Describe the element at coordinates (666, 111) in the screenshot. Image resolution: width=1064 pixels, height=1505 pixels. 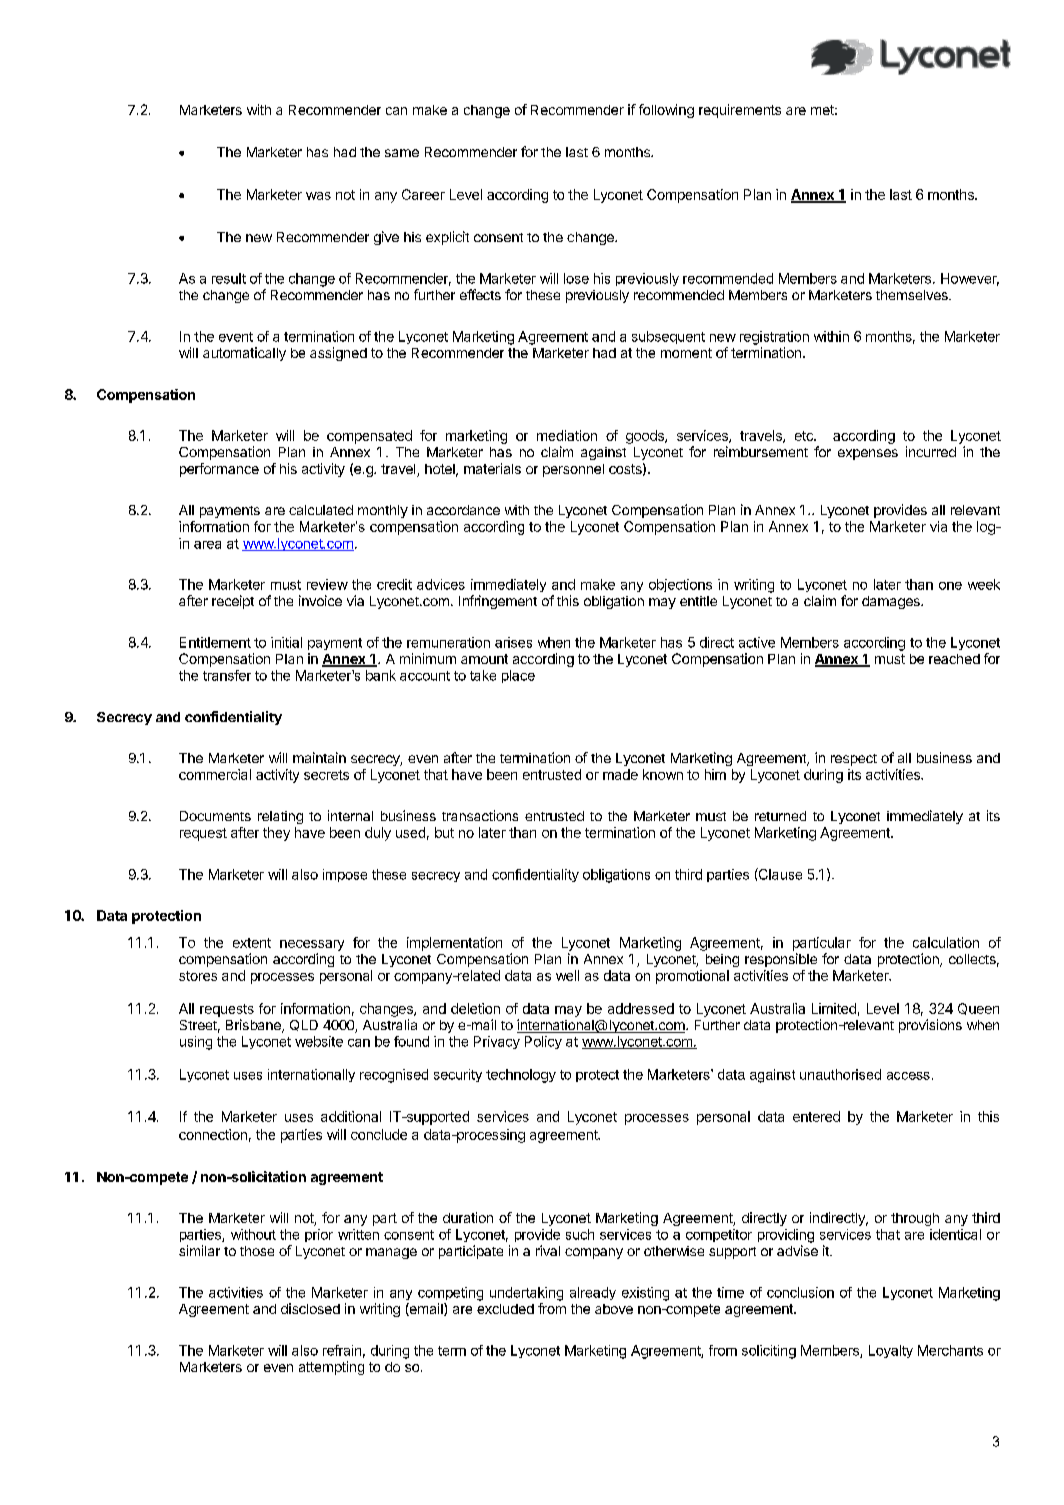
I see `following` at that location.
